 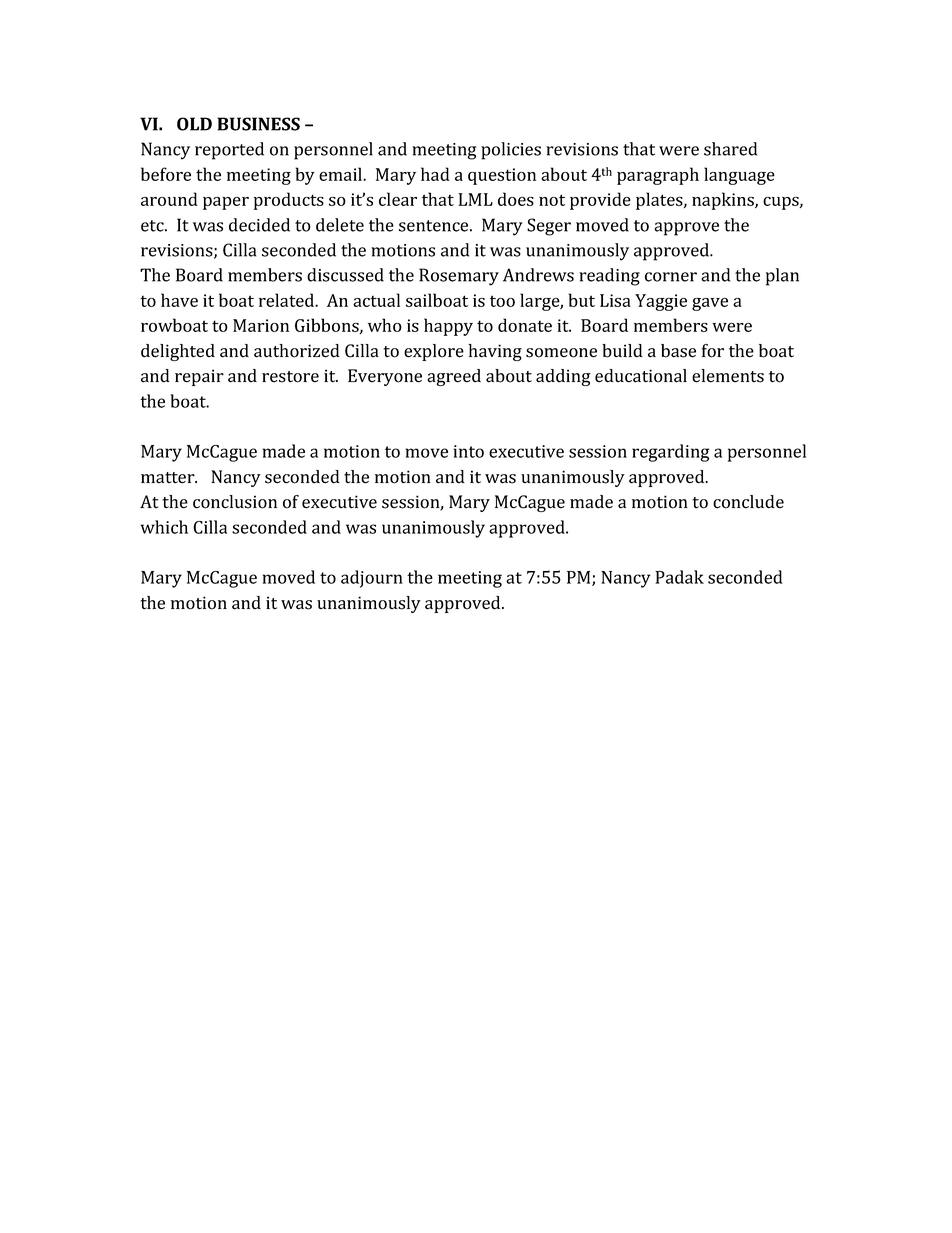 I want to click on conclude, so click(x=748, y=502).
